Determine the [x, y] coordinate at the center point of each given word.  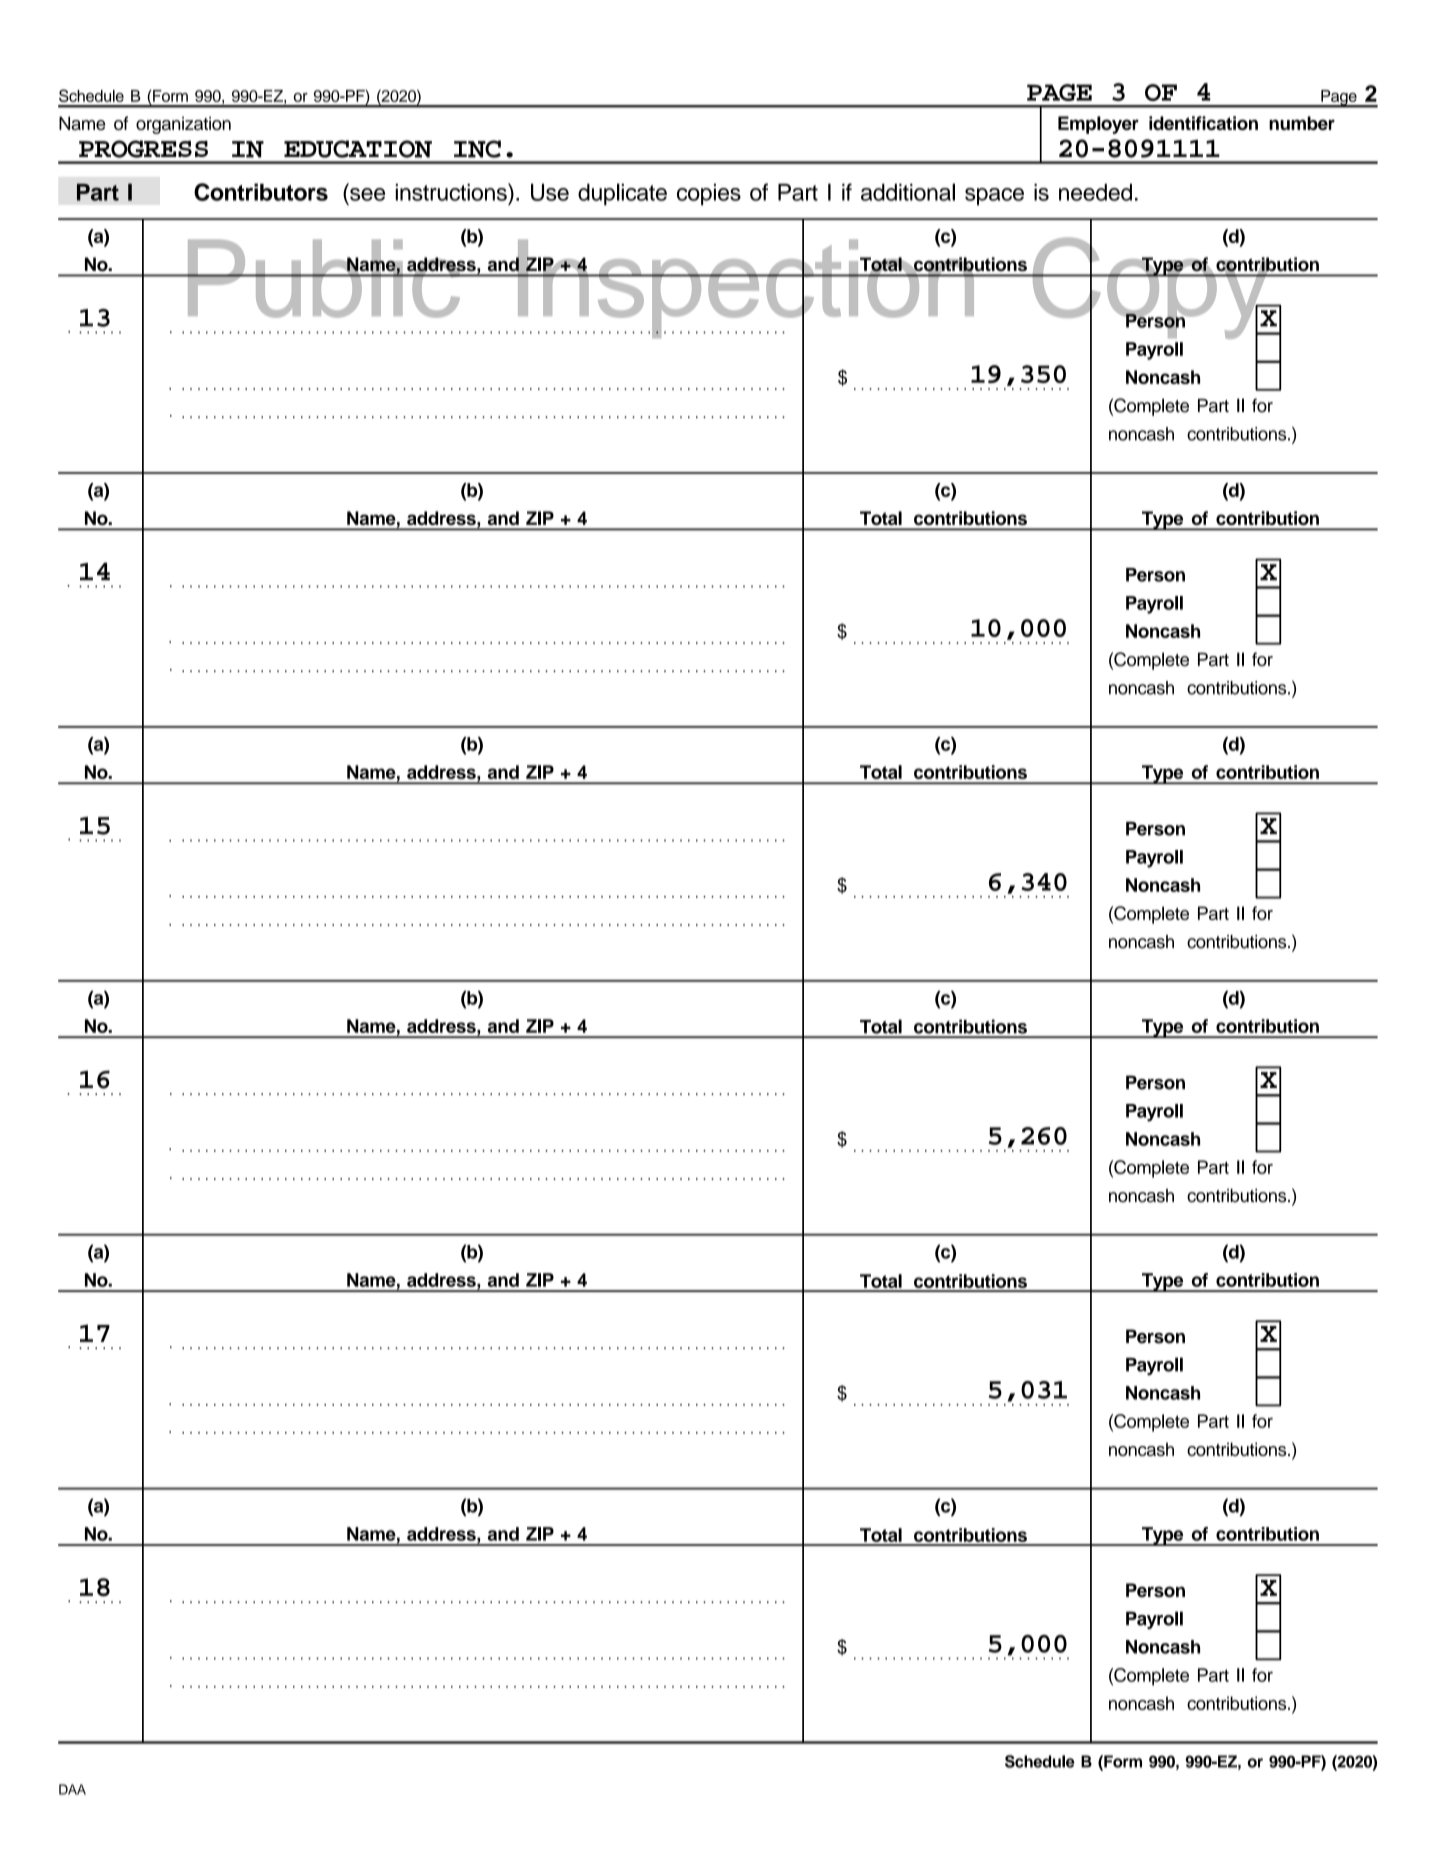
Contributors [261, 192]
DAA [72, 1789]
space [994, 197]
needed [1095, 192]
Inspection [746, 289]
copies [709, 195]
